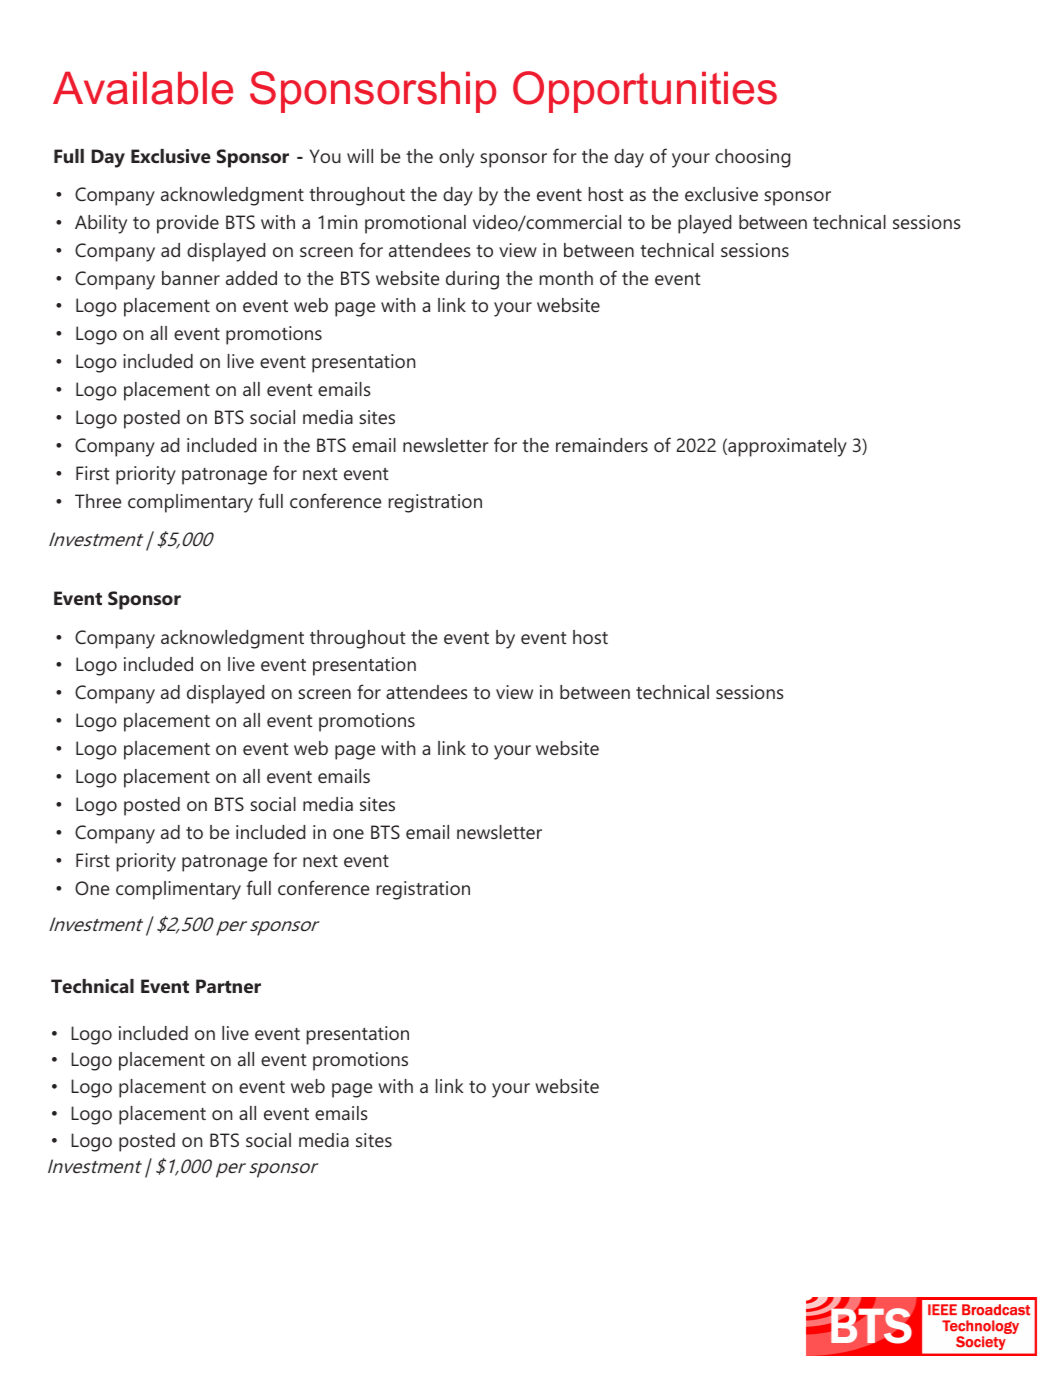 The width and height of the screenshot is (1062, 1375). What do you see at coordinates (98, 501) in the screenshot?
I see `Three` at bounding box center [98, 501].
